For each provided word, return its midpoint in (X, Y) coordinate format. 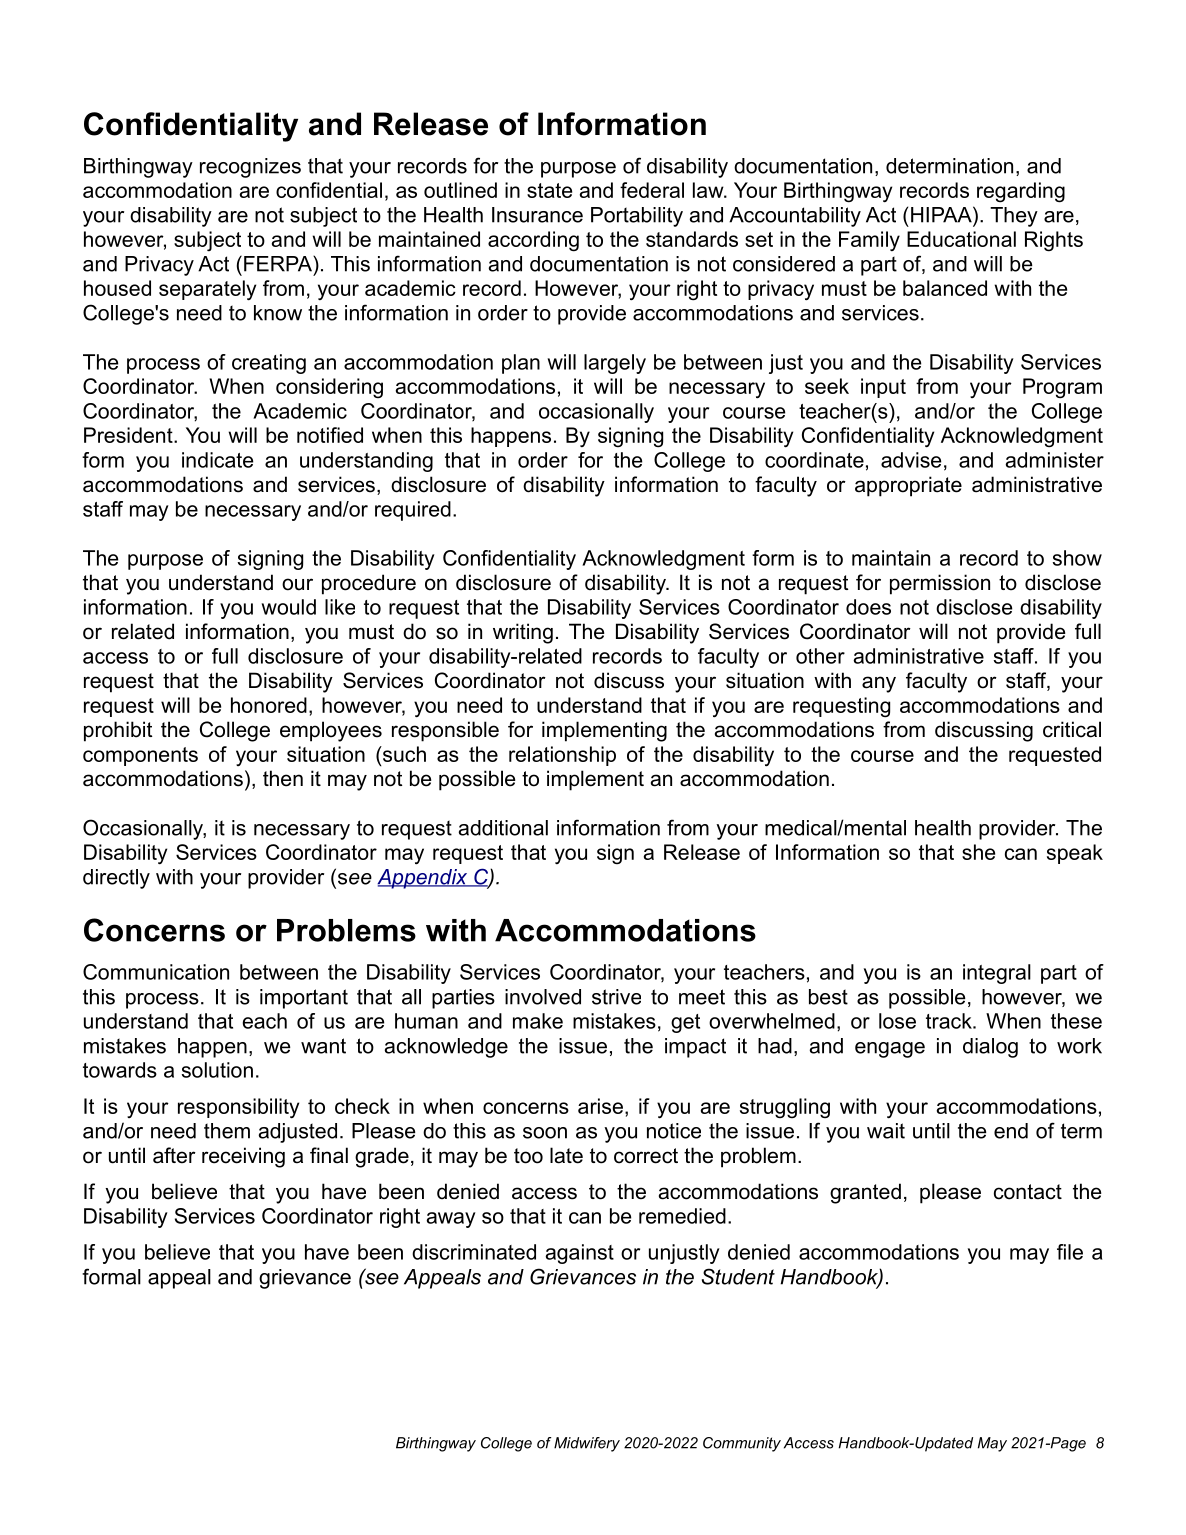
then (283, 778)
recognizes (250, 168)
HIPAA (942, 214)
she (978, 852)
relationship (562, 756)
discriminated (474, 1252)
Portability (637, 217)
